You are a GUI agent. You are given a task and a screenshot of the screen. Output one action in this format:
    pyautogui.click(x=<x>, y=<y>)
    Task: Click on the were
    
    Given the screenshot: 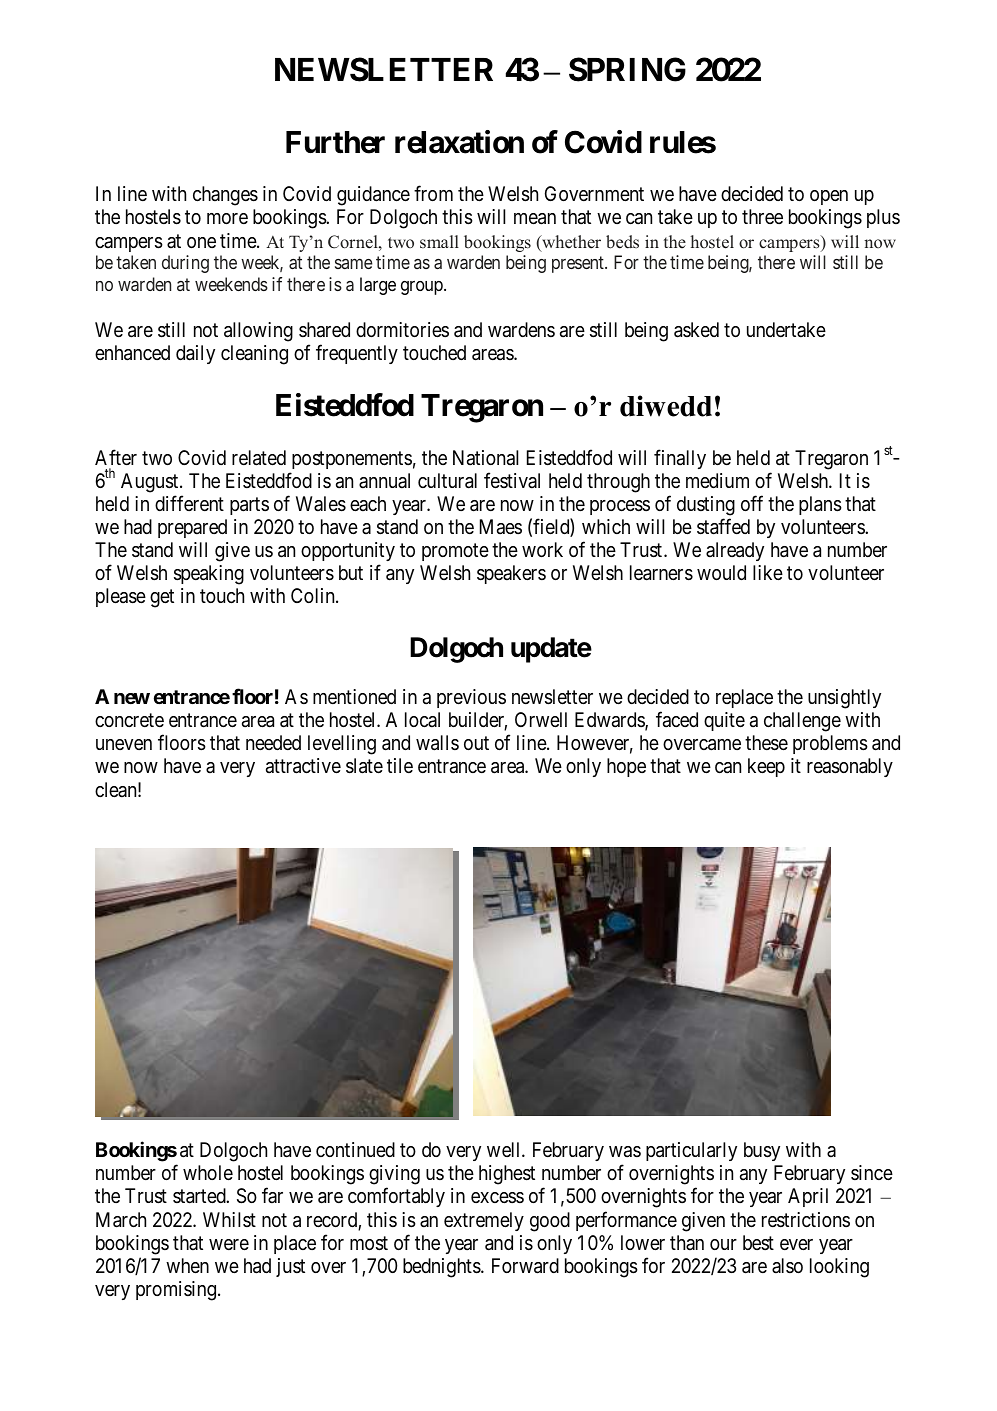 What is the action you would take?
    pyautogui.click(x=229, y=1245)
